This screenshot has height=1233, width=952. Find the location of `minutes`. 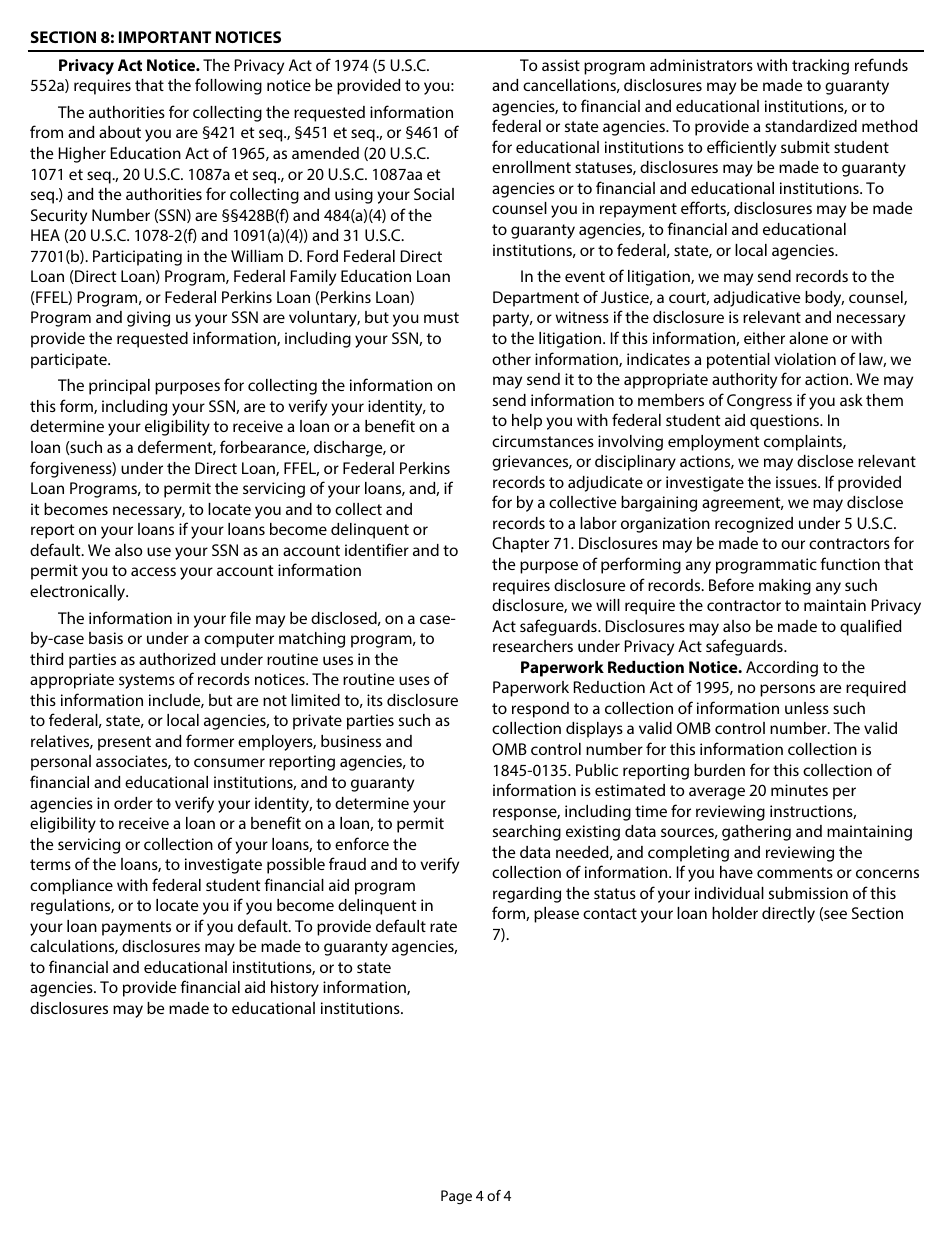

minutes is located at coordinates (799, 790).
